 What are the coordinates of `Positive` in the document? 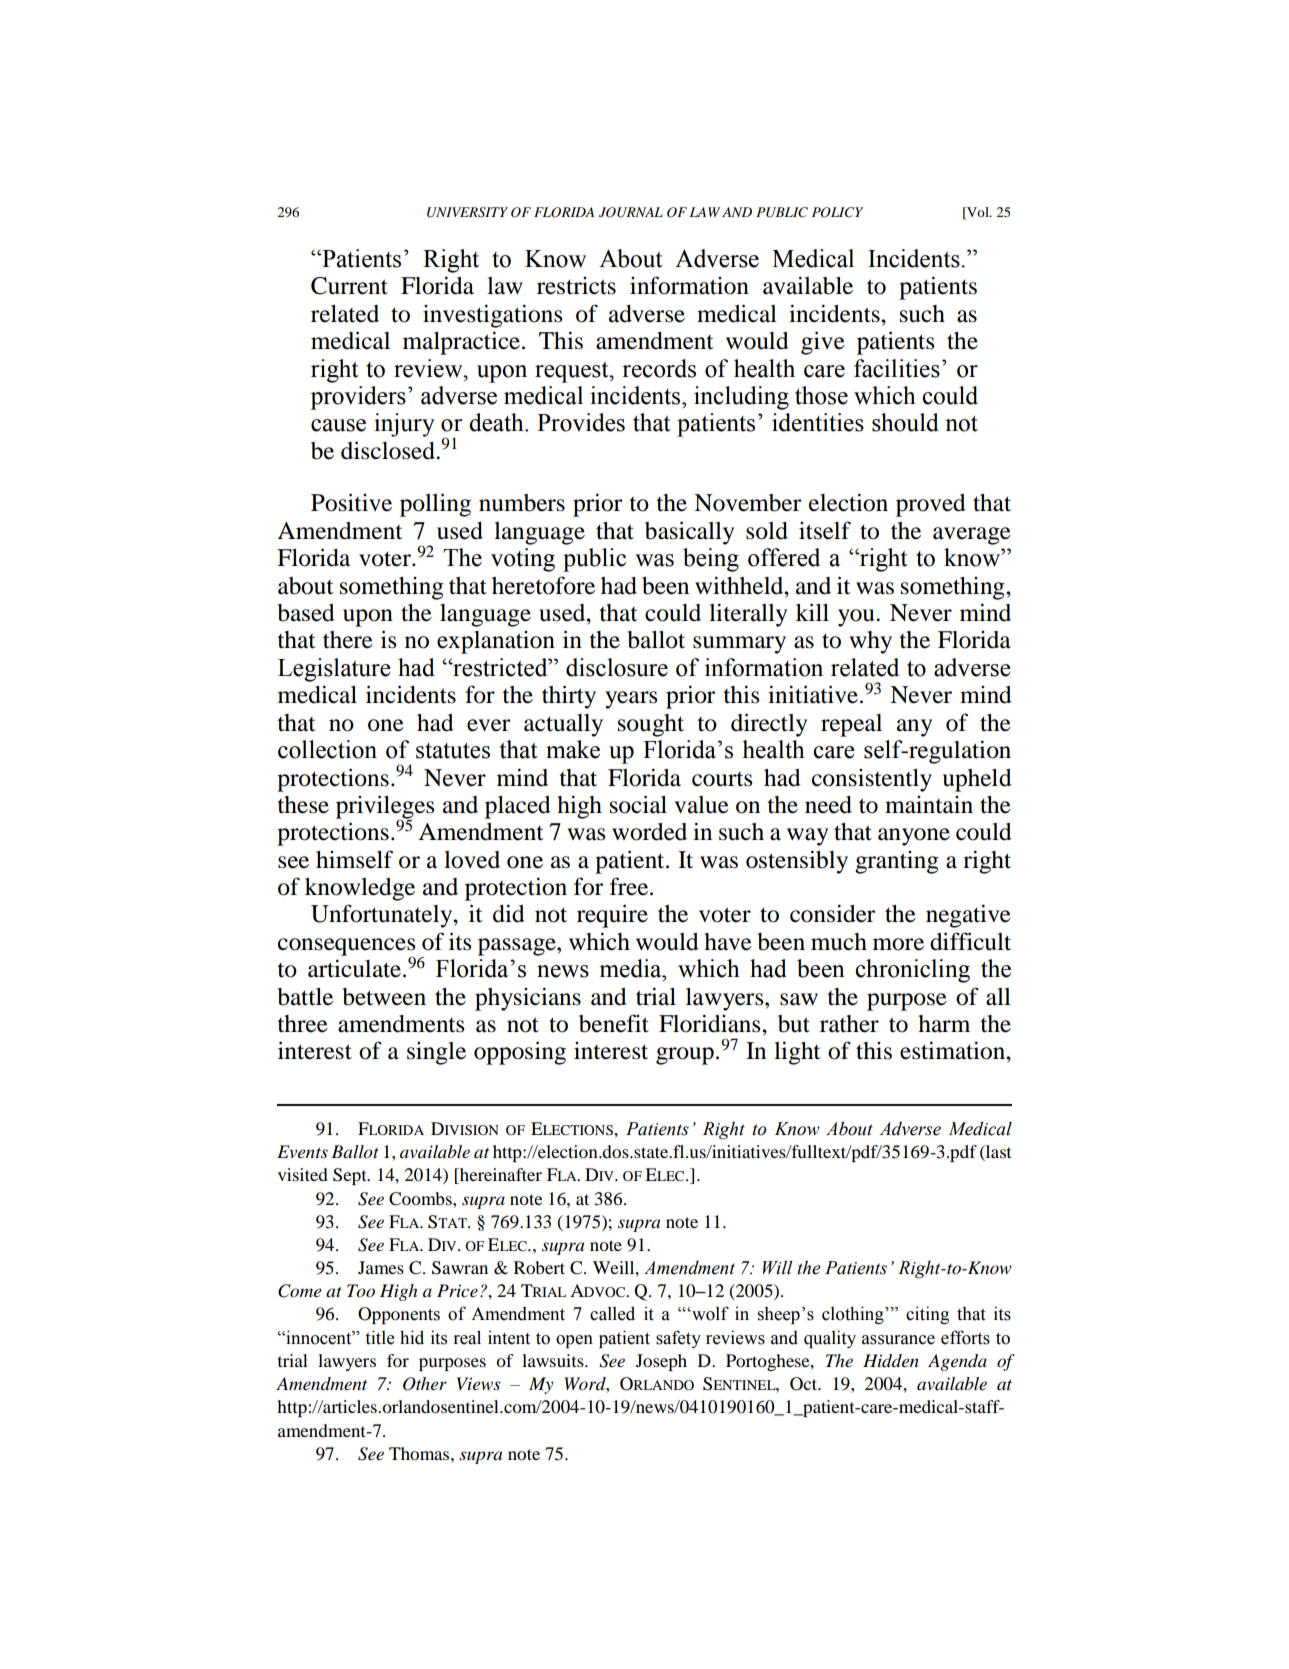 It's located at (351, 502).
